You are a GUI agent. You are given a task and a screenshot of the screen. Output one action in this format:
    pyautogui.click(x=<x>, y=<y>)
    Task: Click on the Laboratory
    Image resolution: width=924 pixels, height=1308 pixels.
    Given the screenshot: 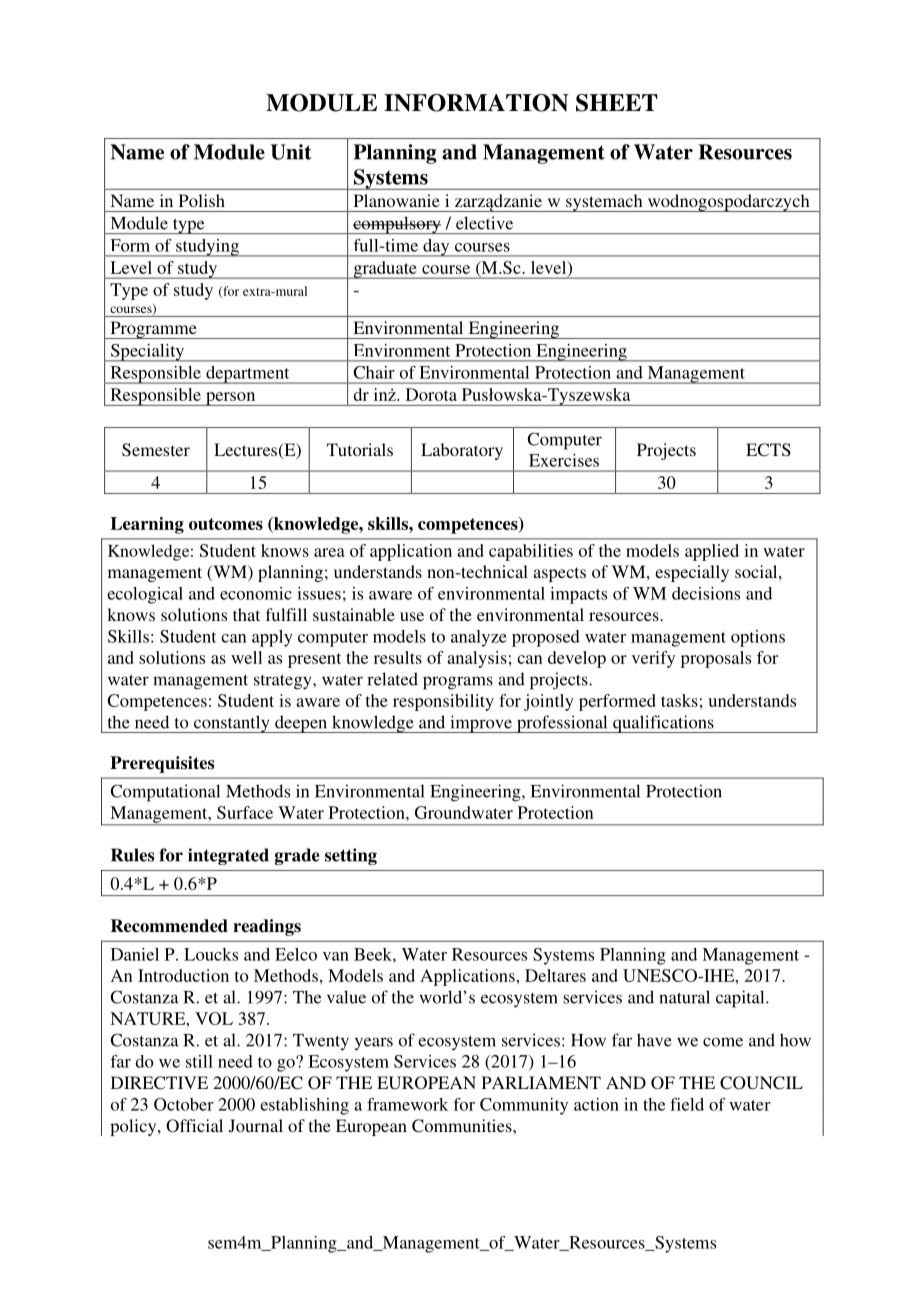 What is the action you would take?
    pyautogui.click(x=462, y=451)
